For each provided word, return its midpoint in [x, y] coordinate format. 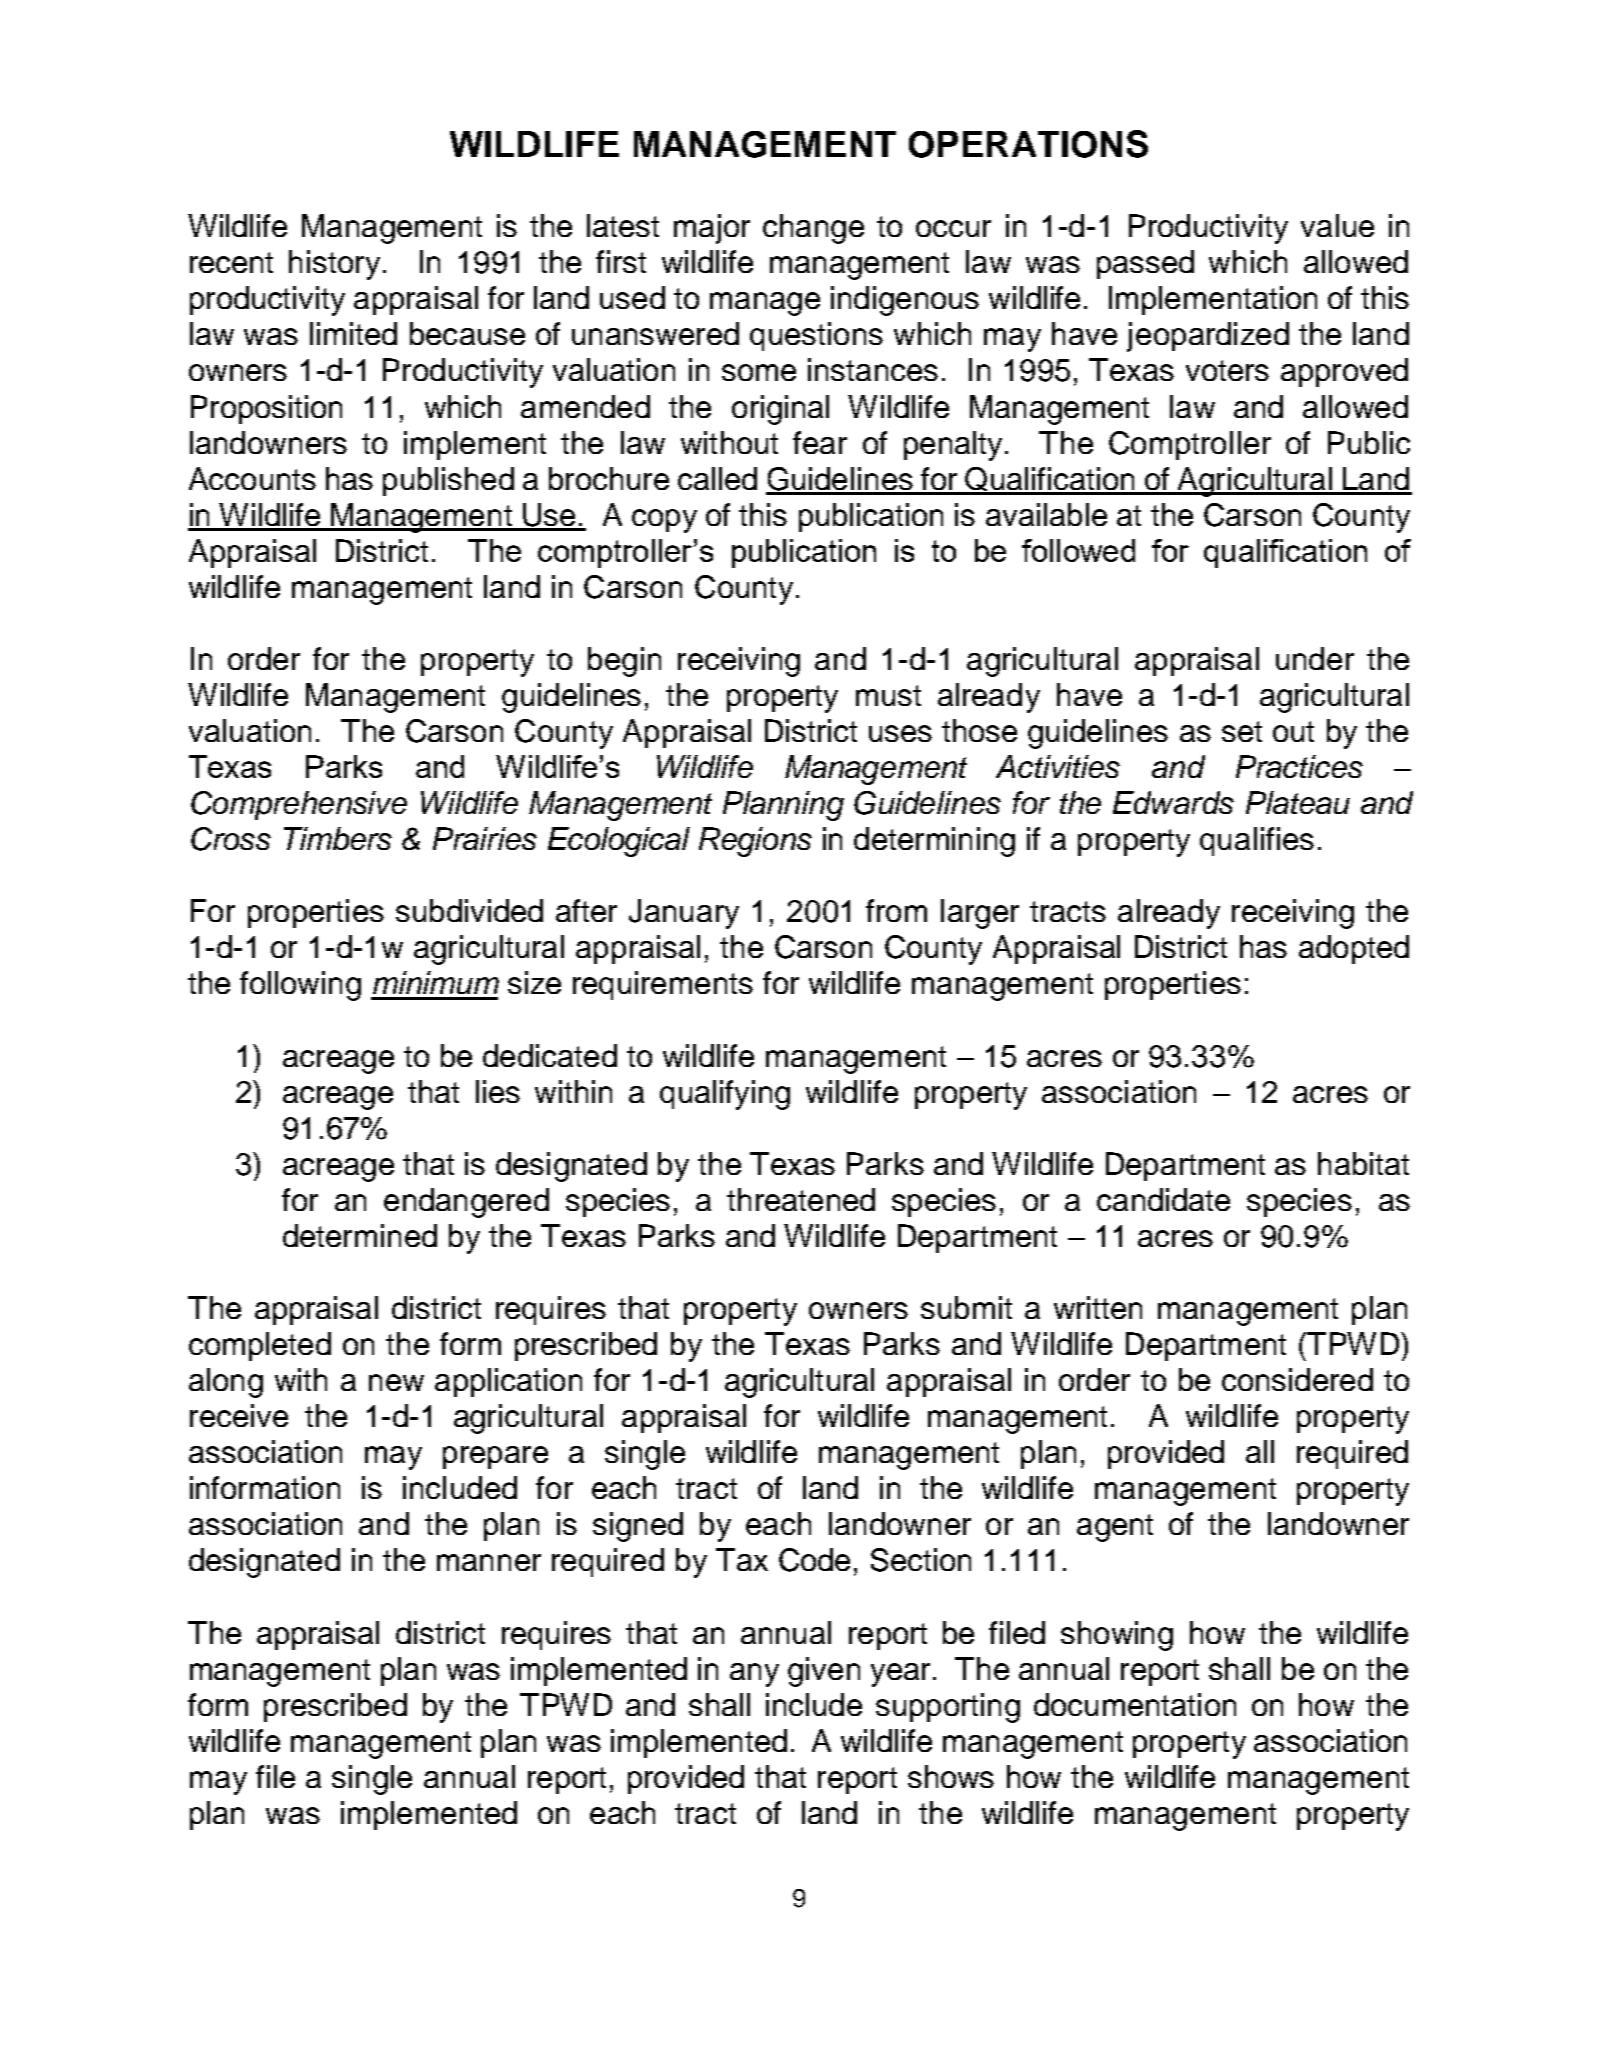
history [334, 265]
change [813, 229]
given [824, 1672]
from [896, 910]
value [1337, 225]
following [300, 986]
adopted [1354, 949]
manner [489, 1562]
